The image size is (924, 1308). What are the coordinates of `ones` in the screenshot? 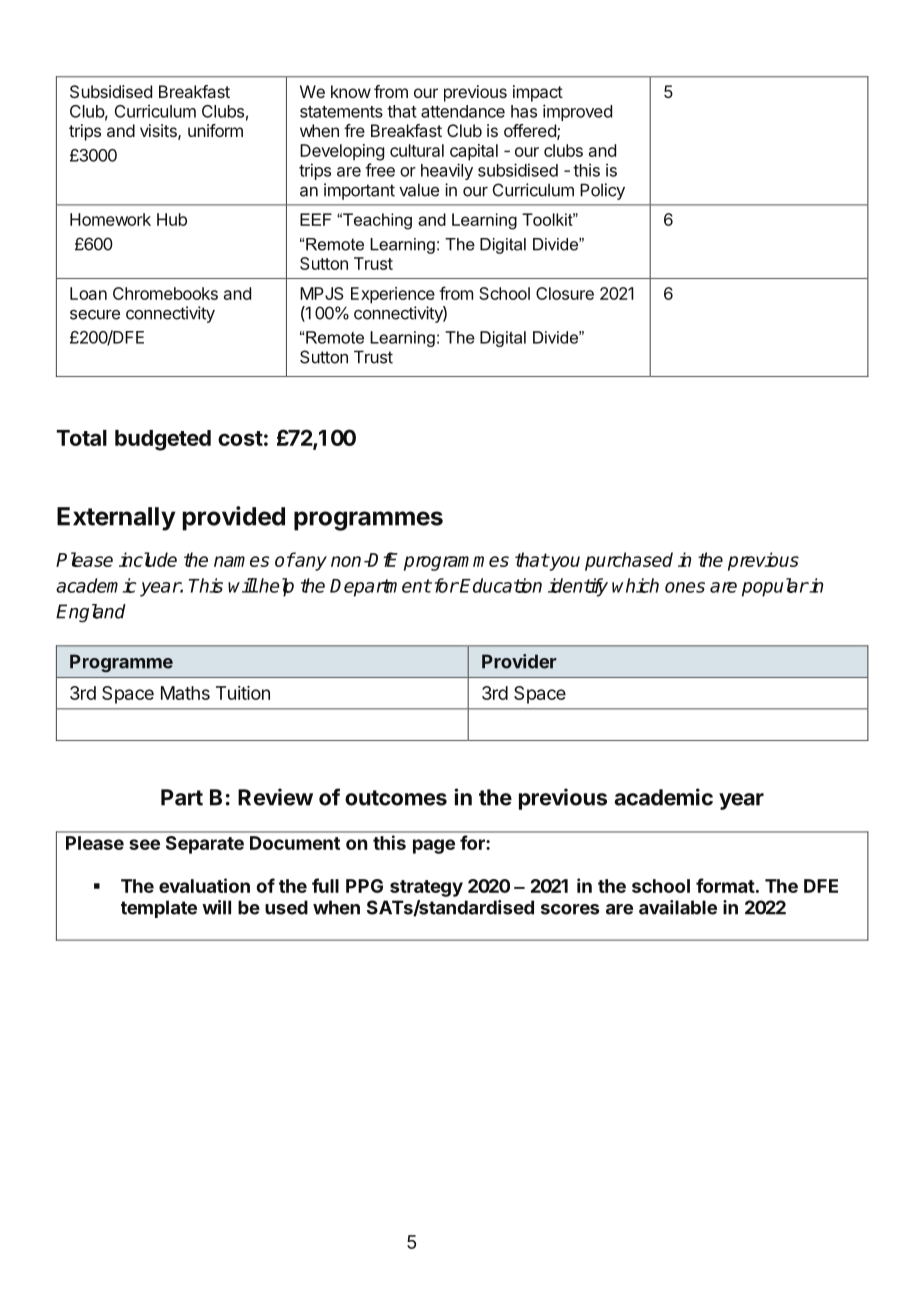 It's located at (685, 587).
